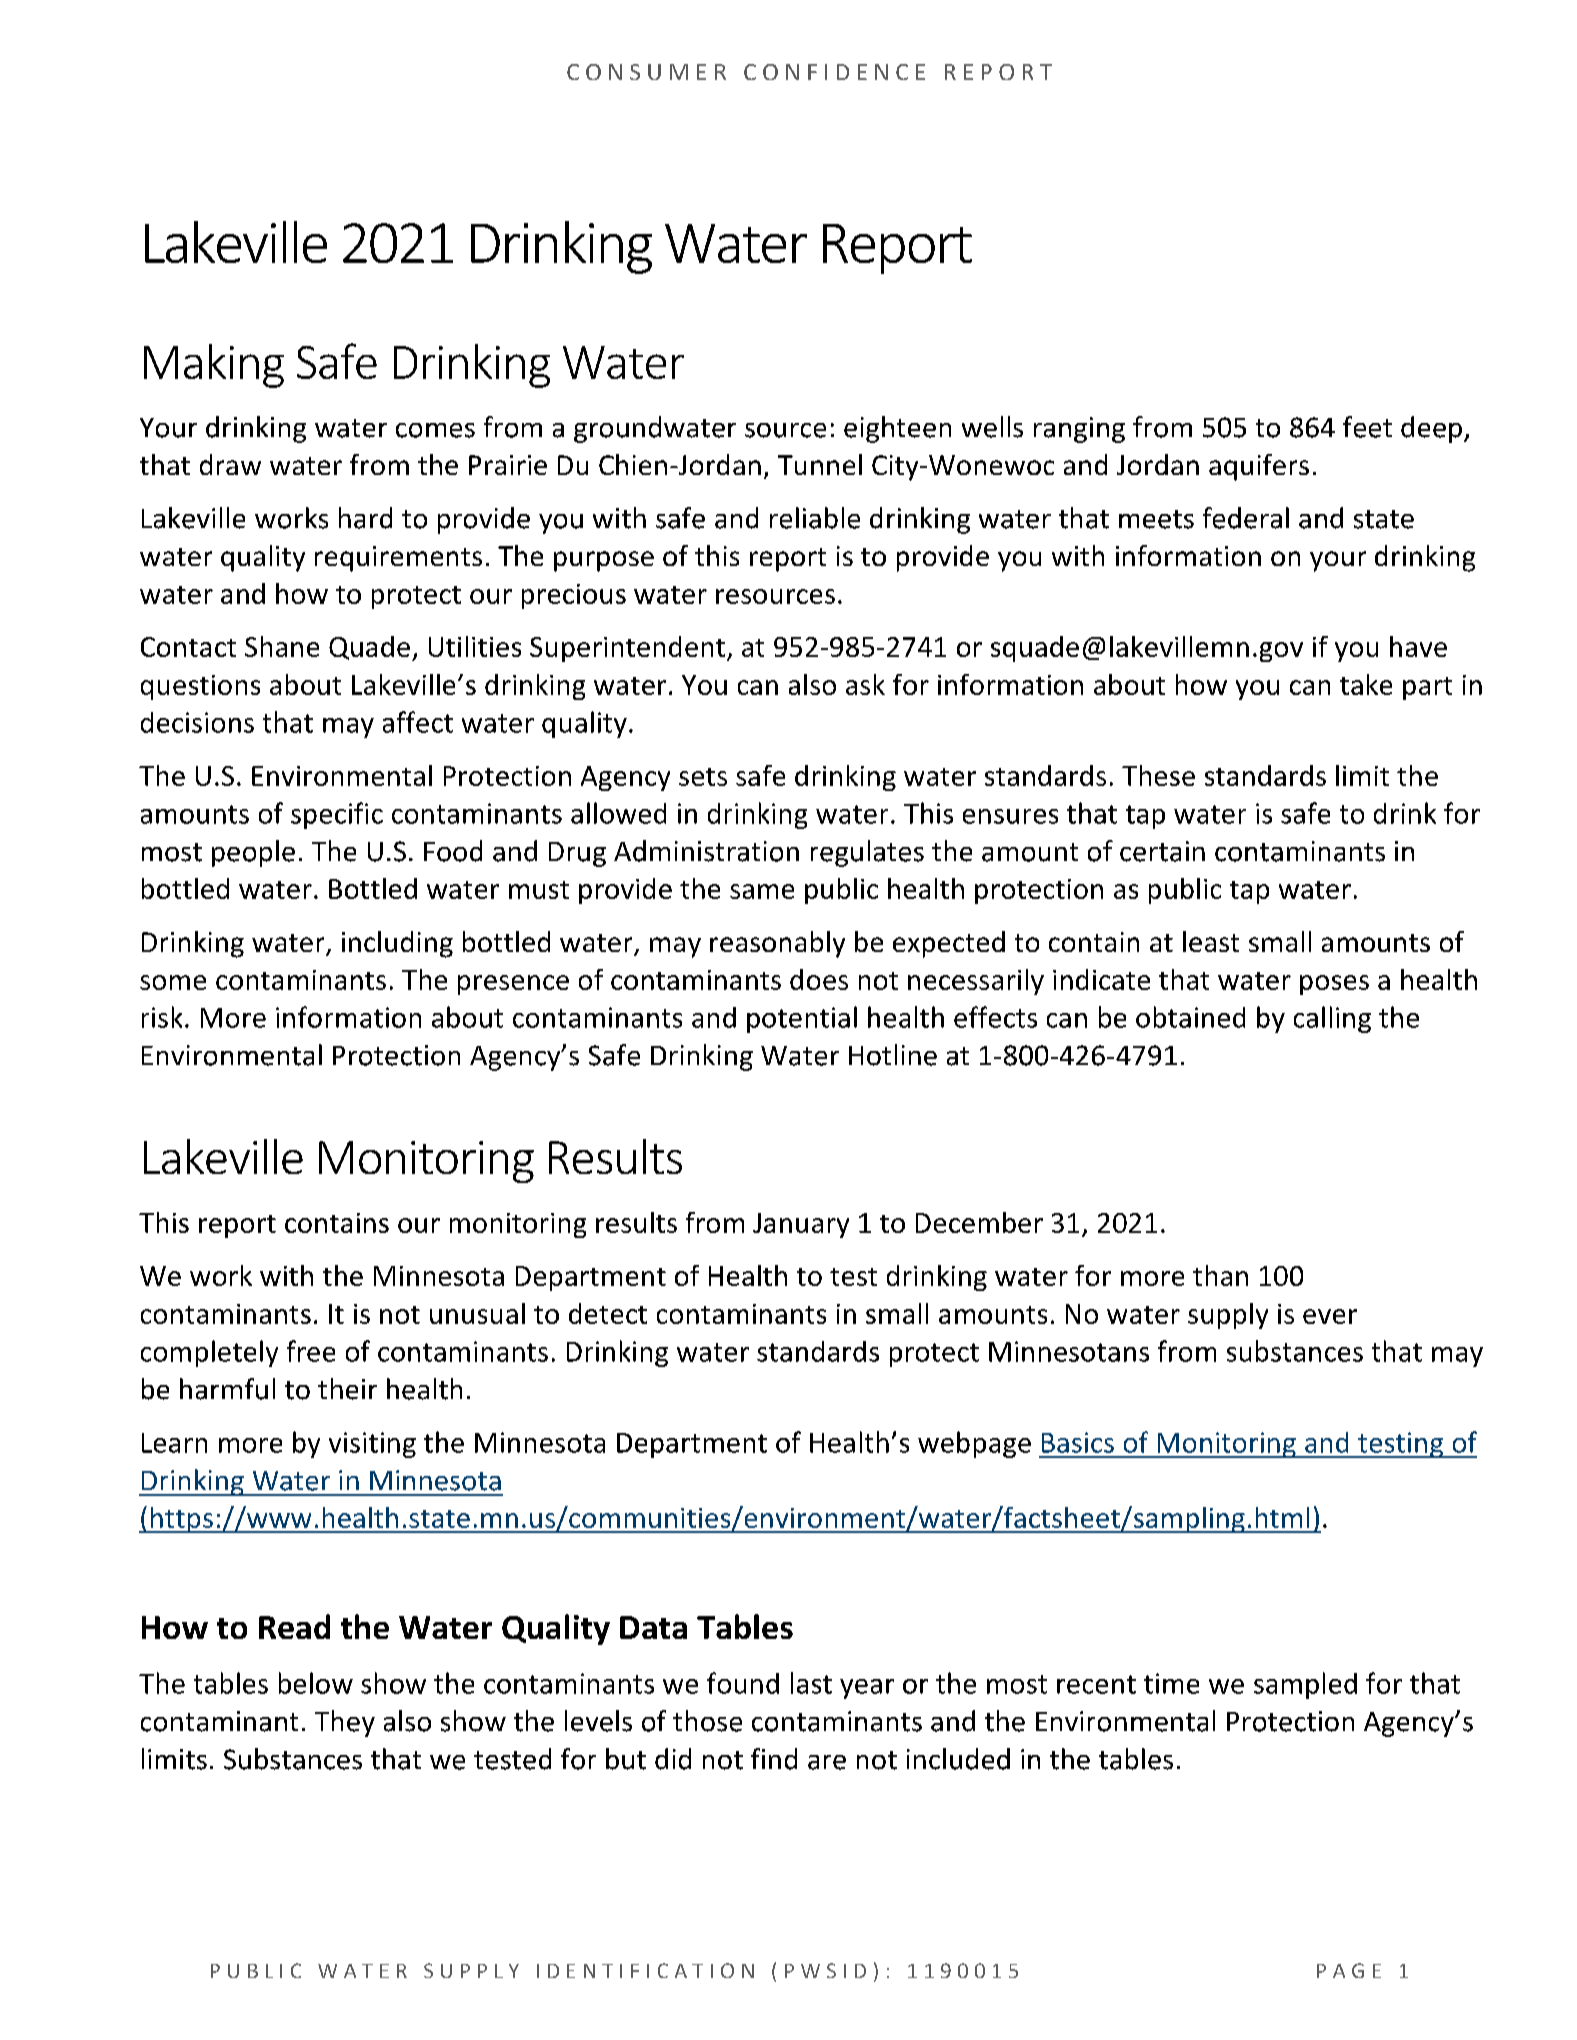  I want to click on visiting, so click(372, 1445).
